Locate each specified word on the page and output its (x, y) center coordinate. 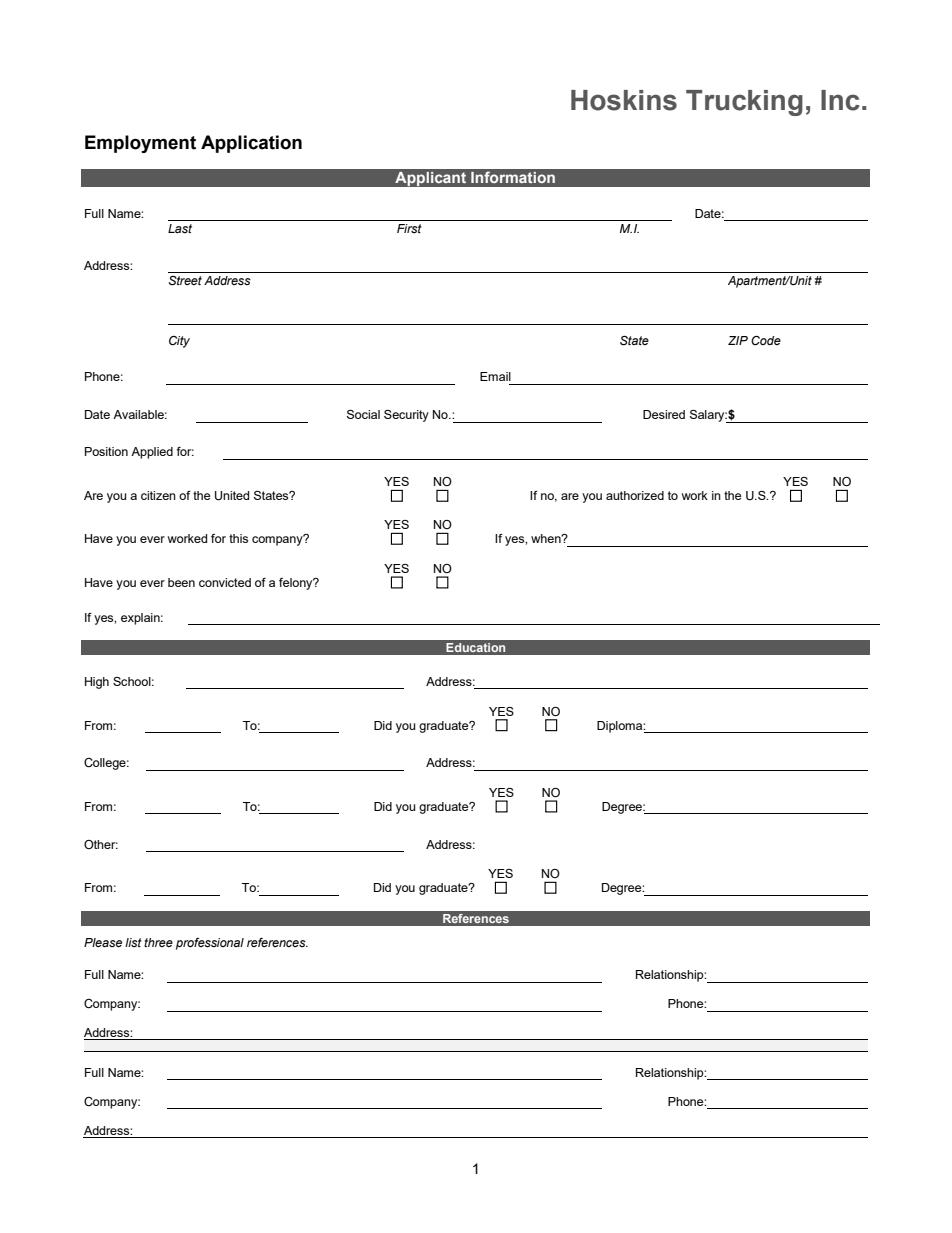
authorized (635, 495)
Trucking (744, 103)
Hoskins (624, 100)
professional (210, 944)
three (158, 942)
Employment (140, 144)
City (179, 342)
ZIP (738, 340)
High (97, 683)
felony (297, 584)
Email (495, 376)
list (133, 942)
